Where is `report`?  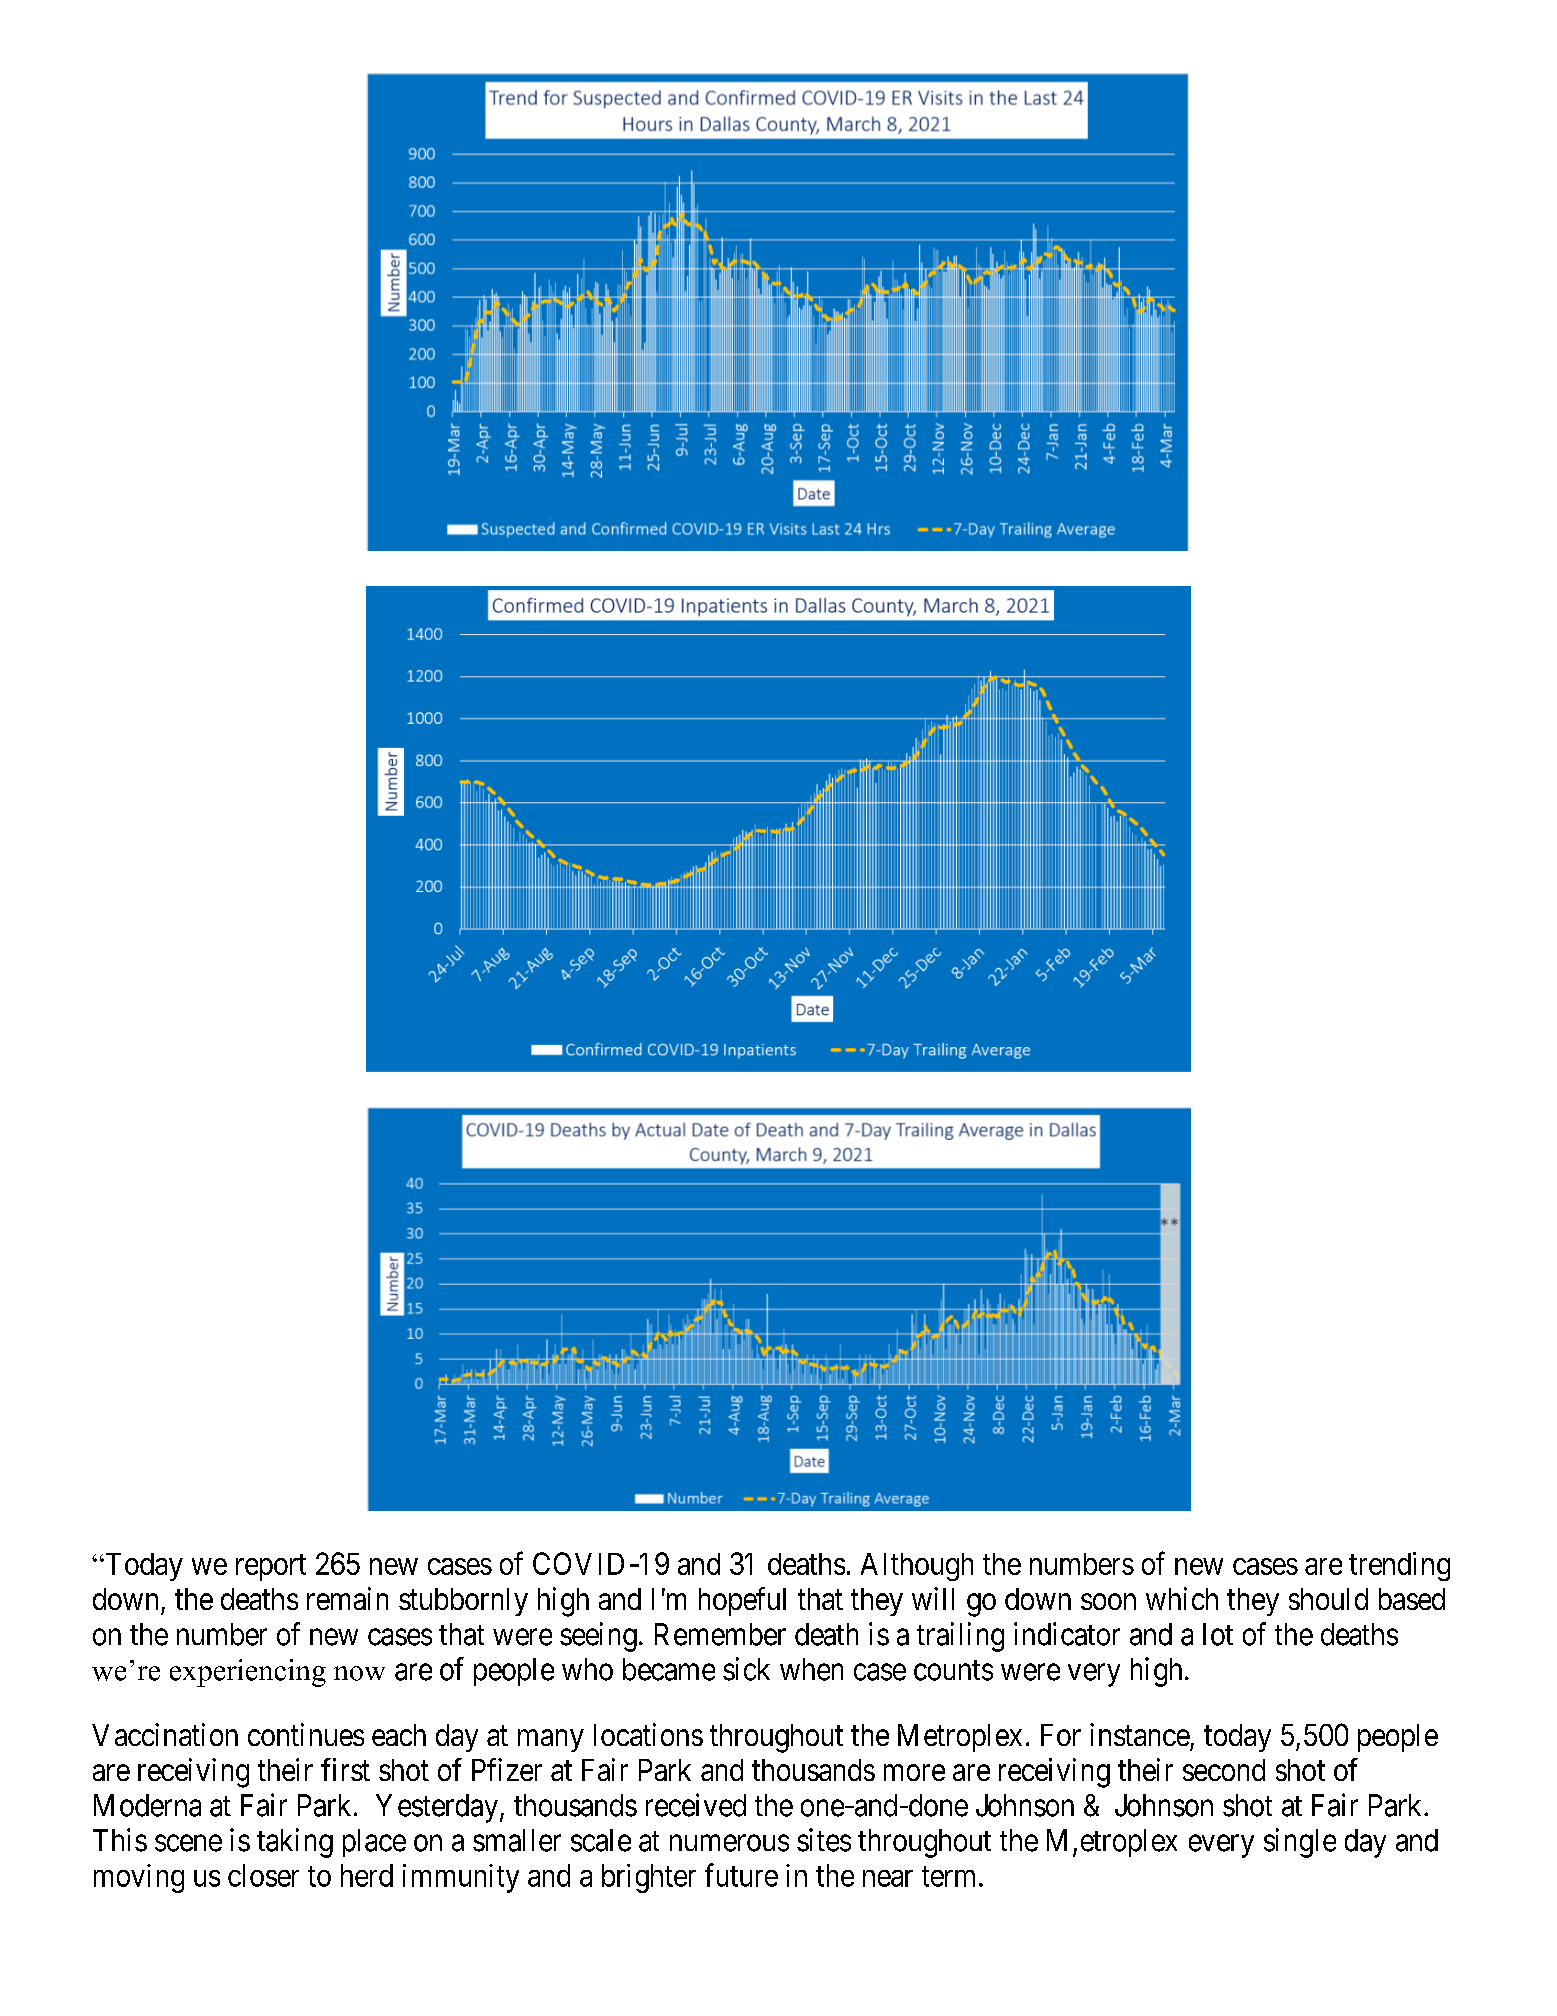 report is located at coordinates (271, 1568).
